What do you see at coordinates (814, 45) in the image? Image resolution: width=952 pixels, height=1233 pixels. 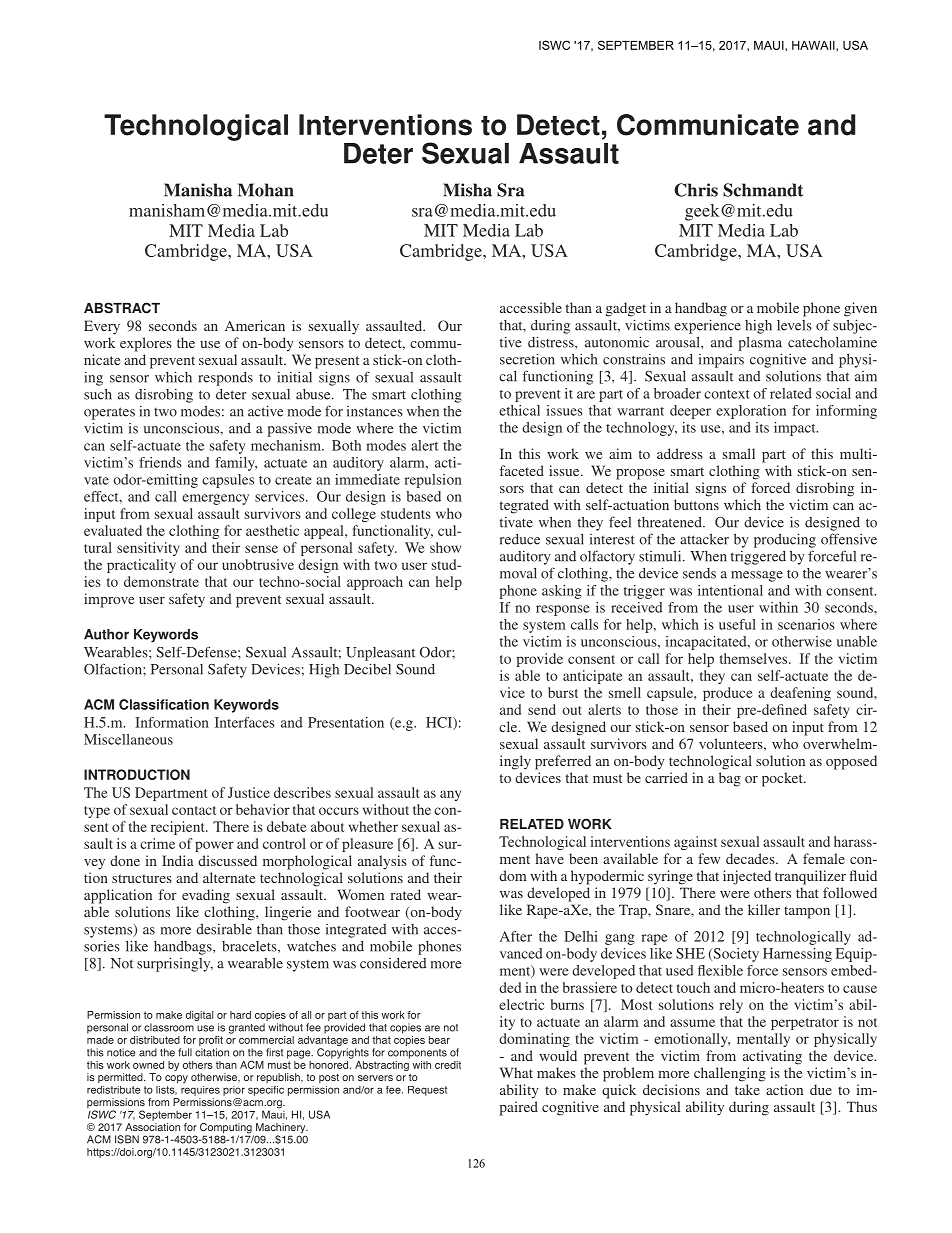 I see `HAWAII` at bounding box center [814, 45].
